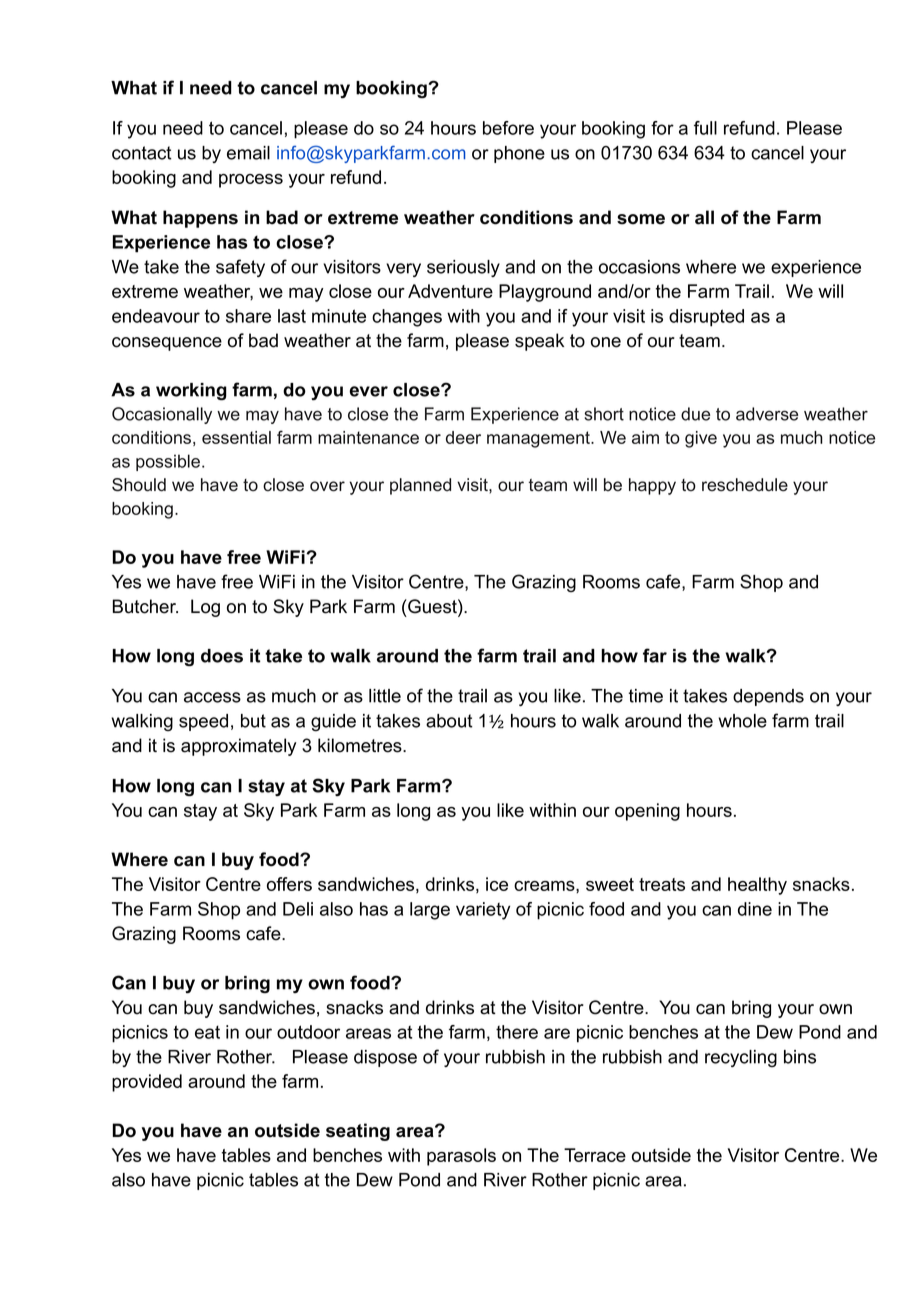 This screenshot has width=924, height=1307. Describe the element at coordinates (238, 747) in the screenshot. I see `approximately` at that location.
